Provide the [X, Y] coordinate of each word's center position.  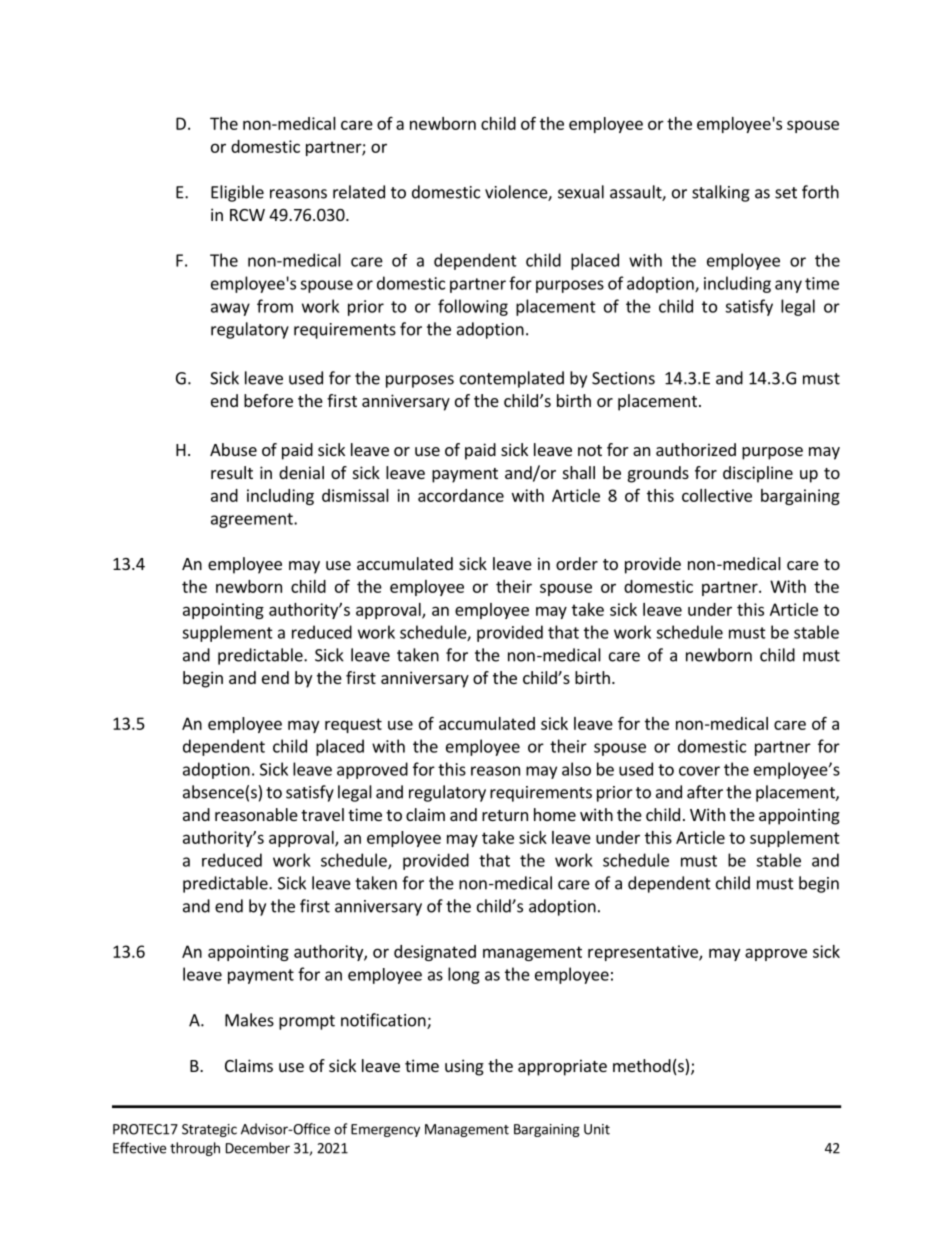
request [353, 725]
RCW [247, 215]
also [576, 769]
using [464, 1067]
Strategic [209, 1130]
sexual [581, 192]
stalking [721, 193]
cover [699, 771]
